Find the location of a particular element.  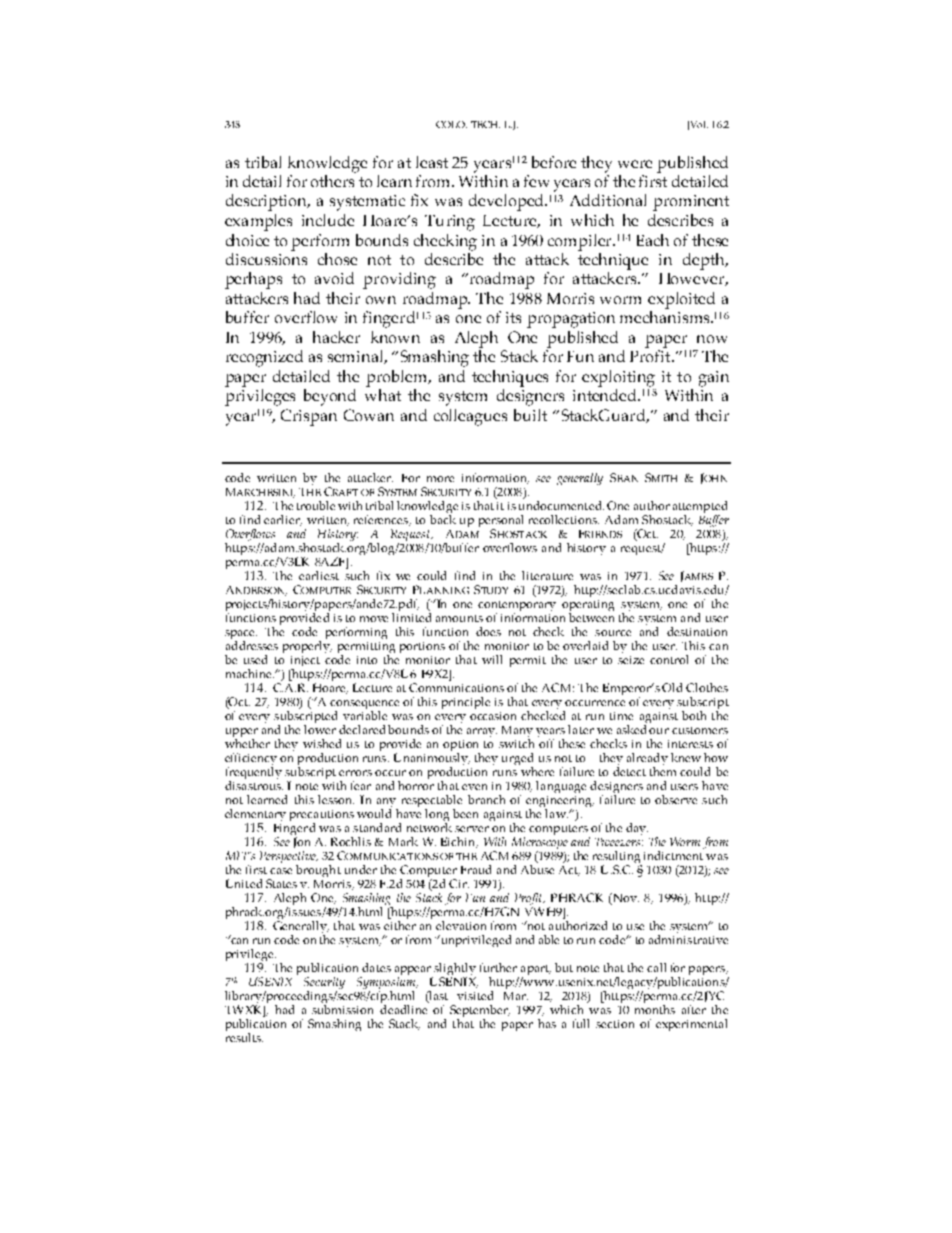

COLO is located at coordinates (451, 124).
